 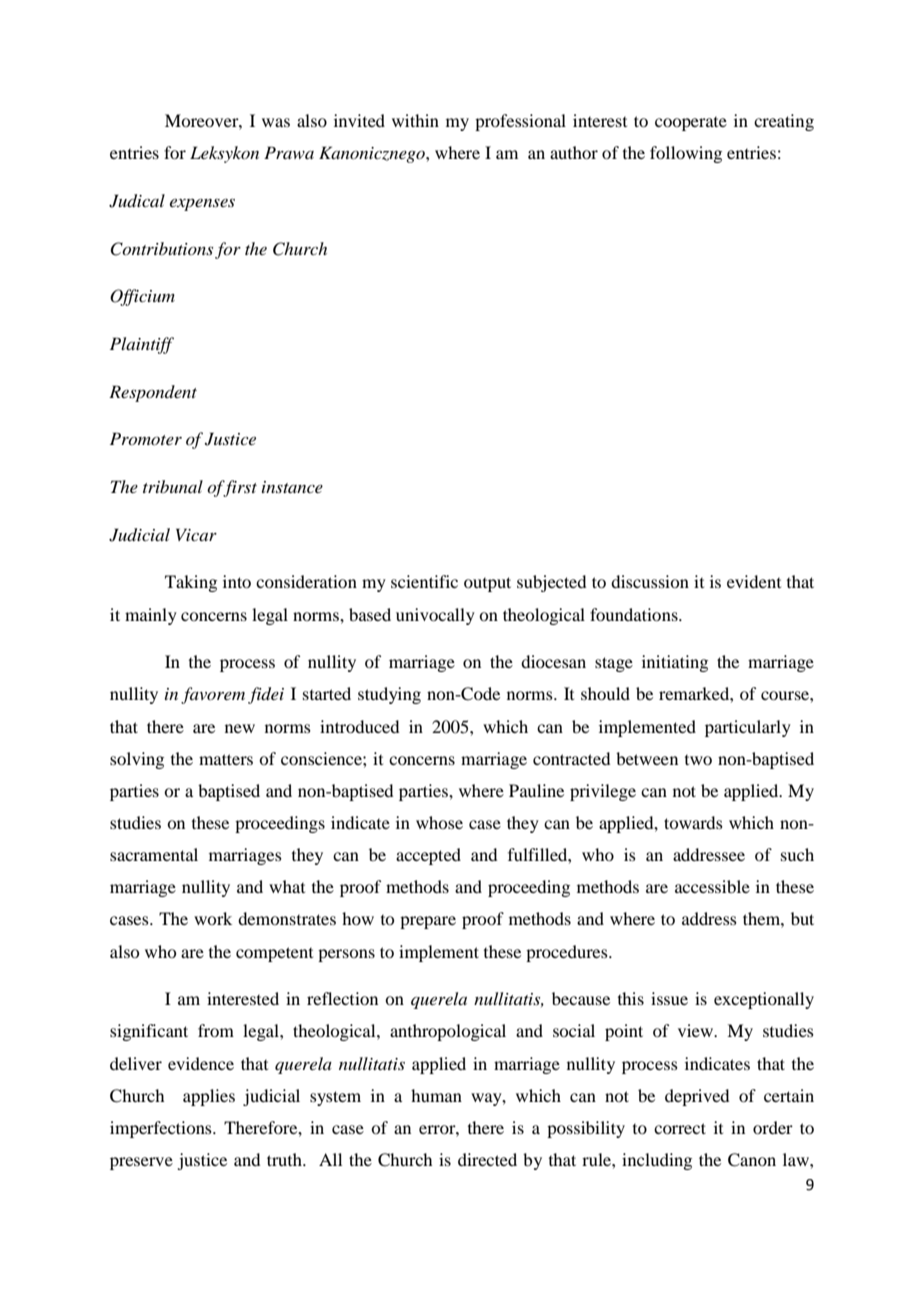 I want to click on prepare, so click(x=428, y=922).
